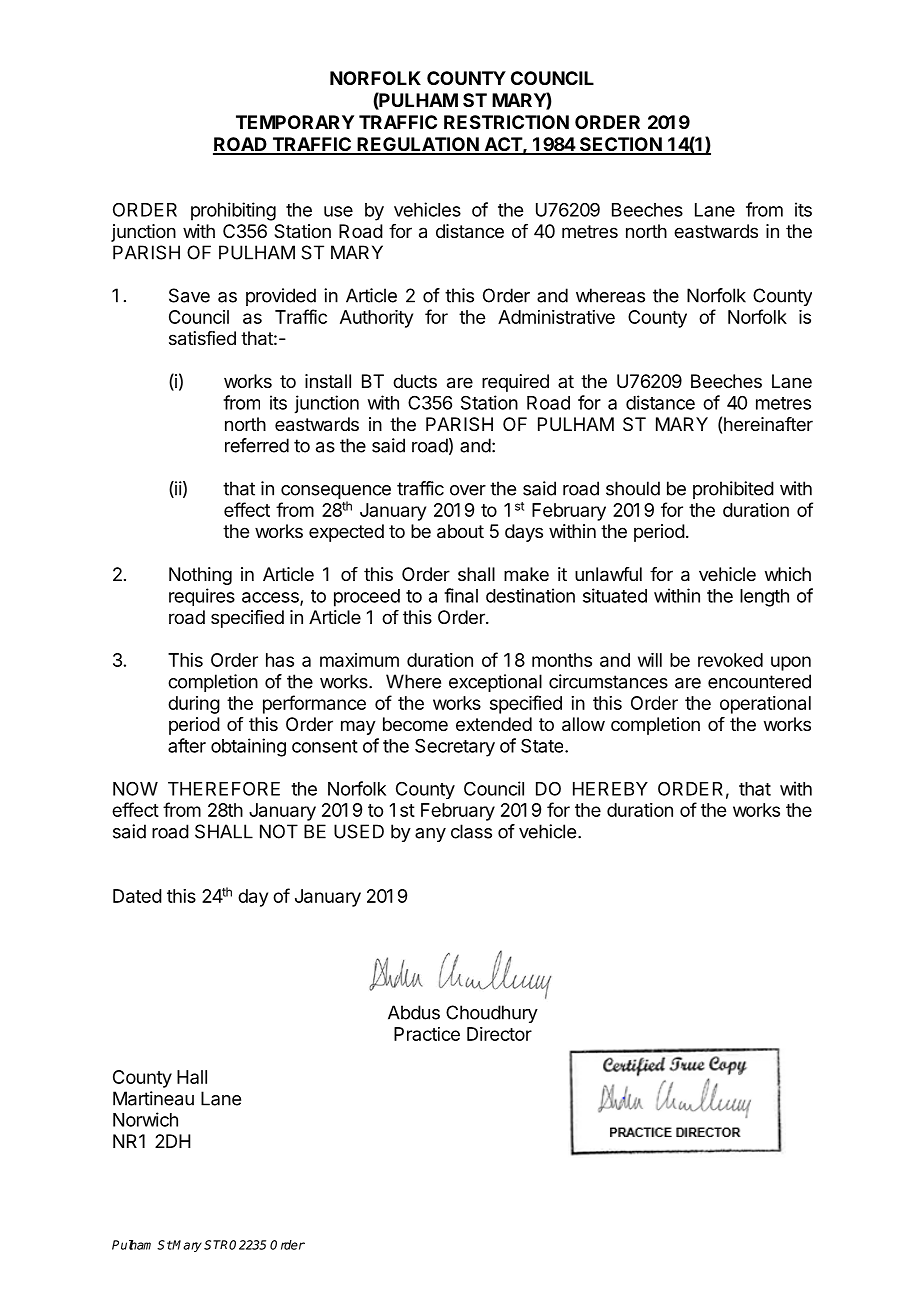 The width and height of the page is (924, 1308). Describe the element at coordinates (733, 490) in the page. I see `prohibited` at that location.
